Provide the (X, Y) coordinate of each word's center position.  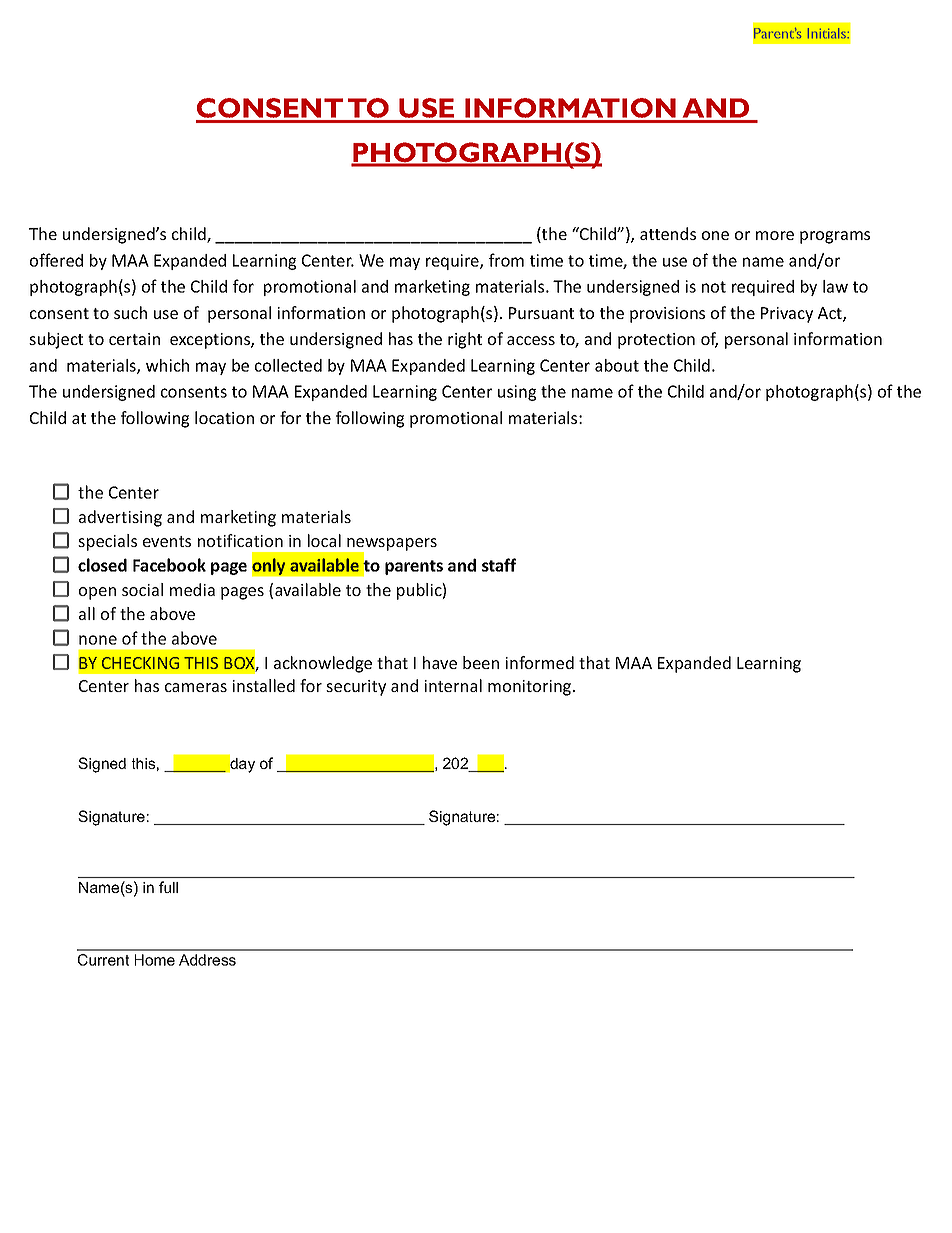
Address (207, 960)
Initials (828, 33)
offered (56, 260)
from (506, 260)
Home (155, 960)
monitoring (531, 688)
